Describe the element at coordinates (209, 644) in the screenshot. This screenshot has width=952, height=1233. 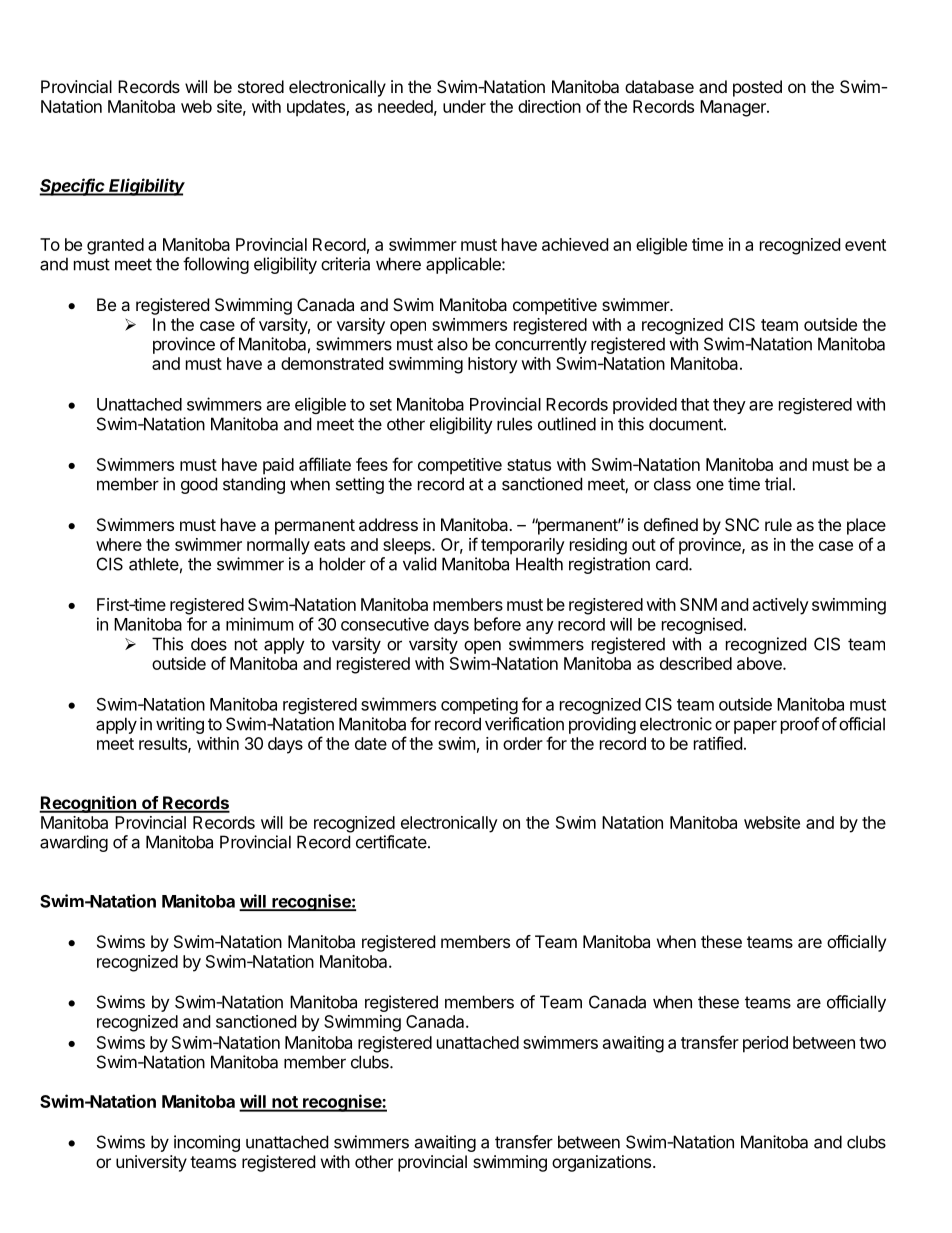
I see `does` at that location.
